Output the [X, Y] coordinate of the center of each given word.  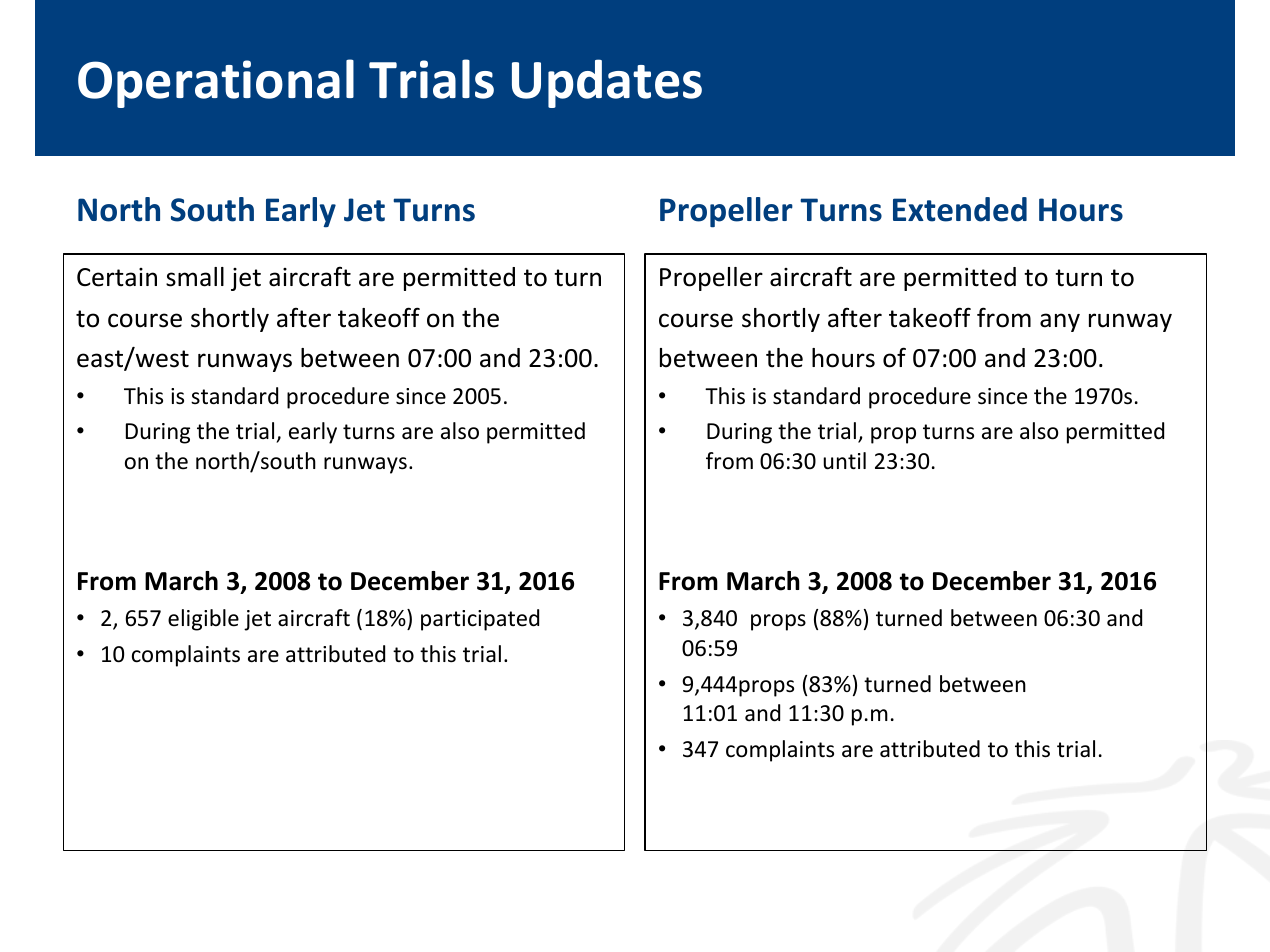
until [844, 461]
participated [480, 620]
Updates [607, 83]
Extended [960, 209]
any [1060, 322]
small [195, 277]
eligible [203, 620]
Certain [117, 277]
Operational [216, 83]
